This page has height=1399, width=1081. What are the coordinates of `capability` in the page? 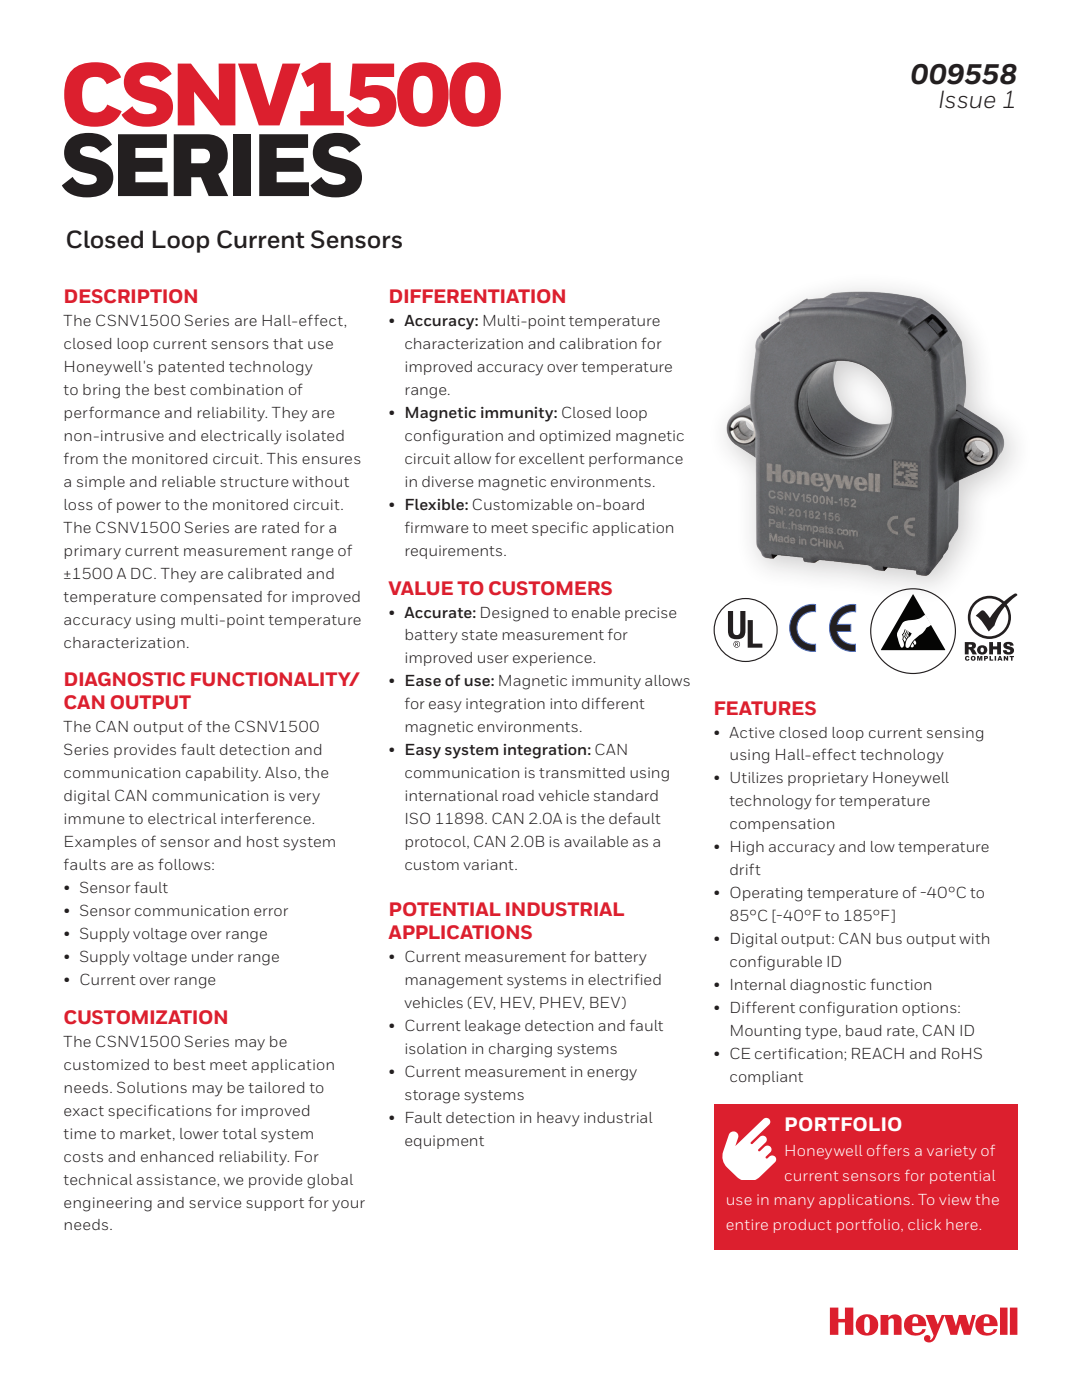 It's located at (223, 774).
